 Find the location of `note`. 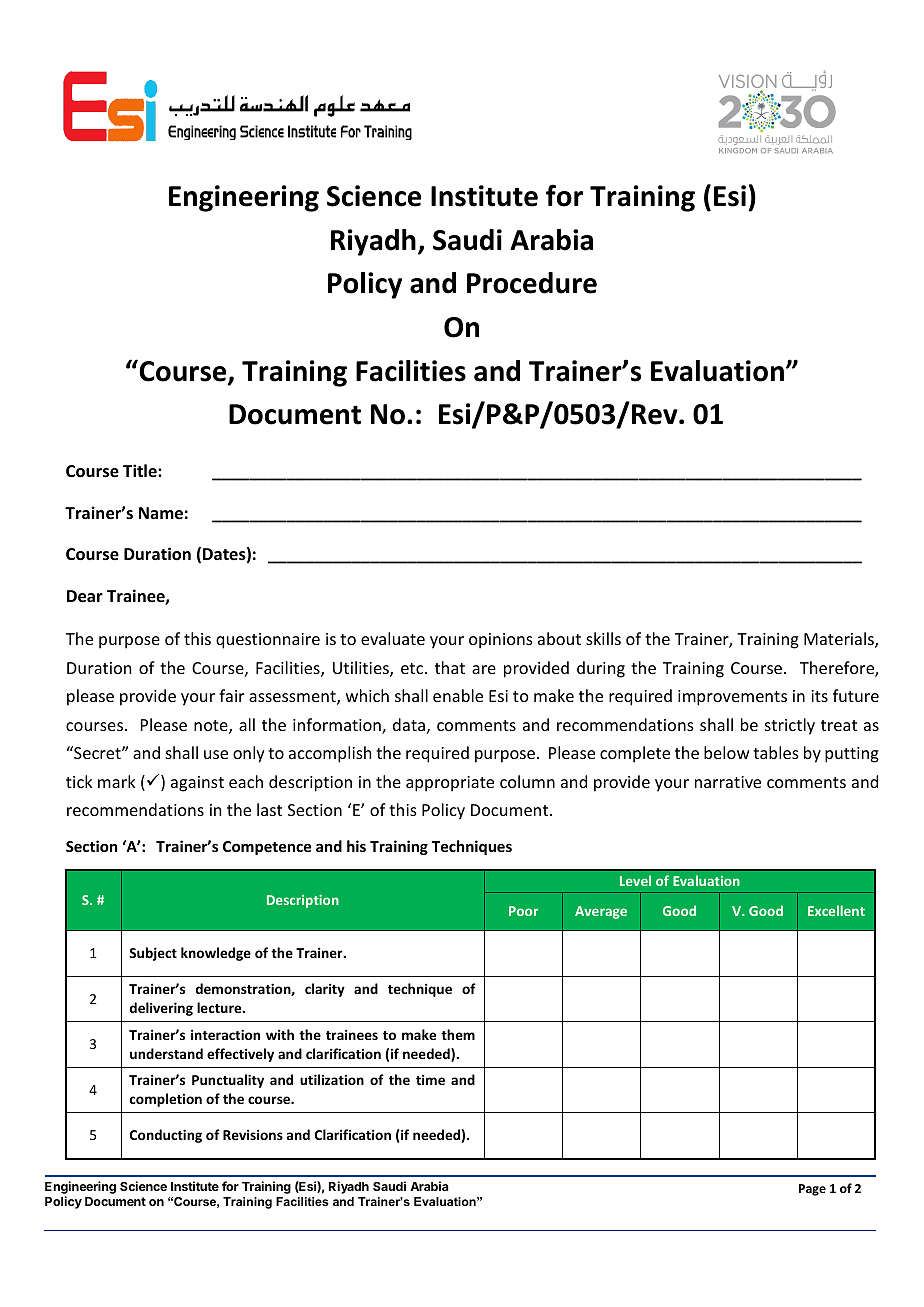

note is located at coordinates (212, 727).
